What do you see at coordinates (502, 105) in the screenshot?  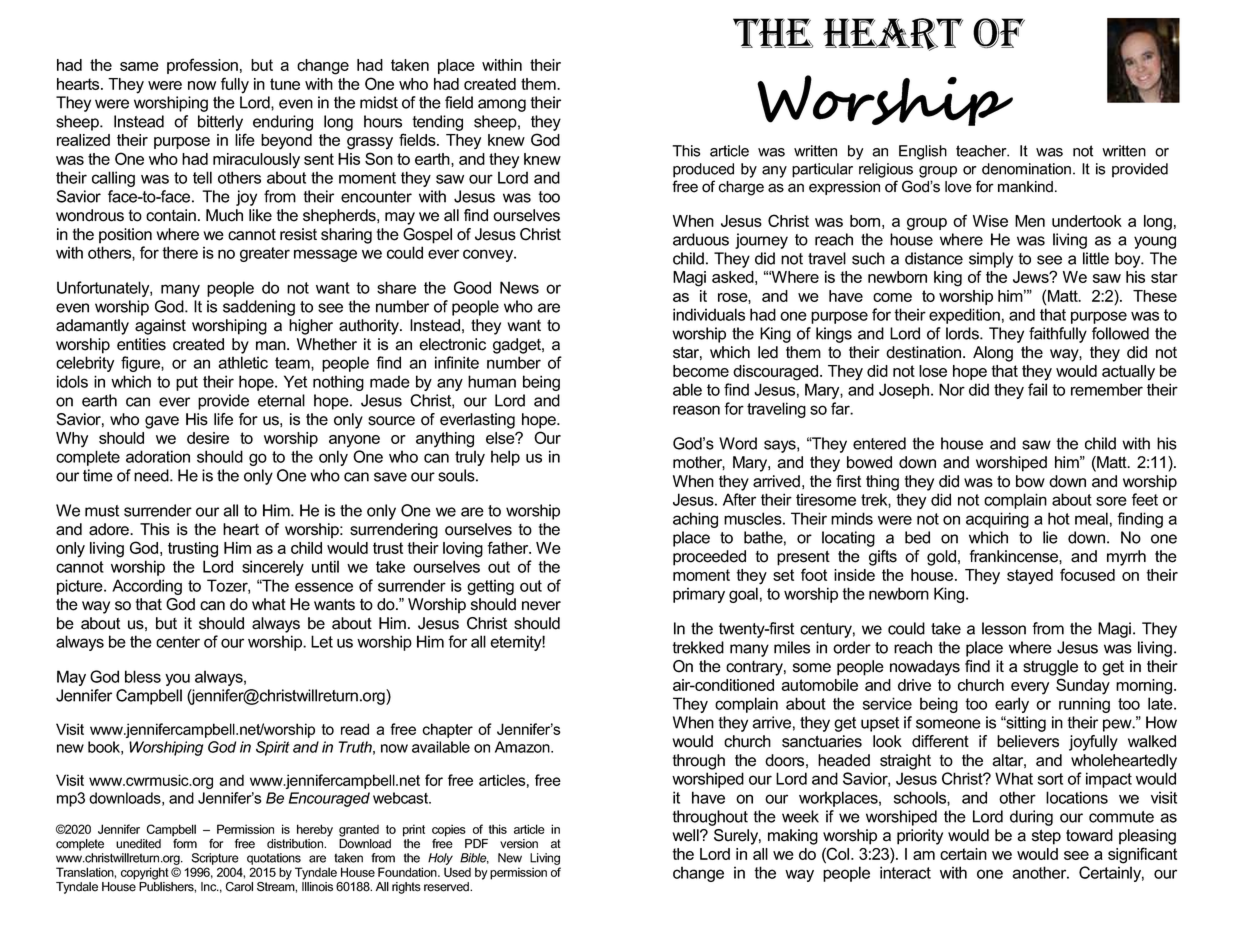 I see `among` at bounding box center [502, 105].
